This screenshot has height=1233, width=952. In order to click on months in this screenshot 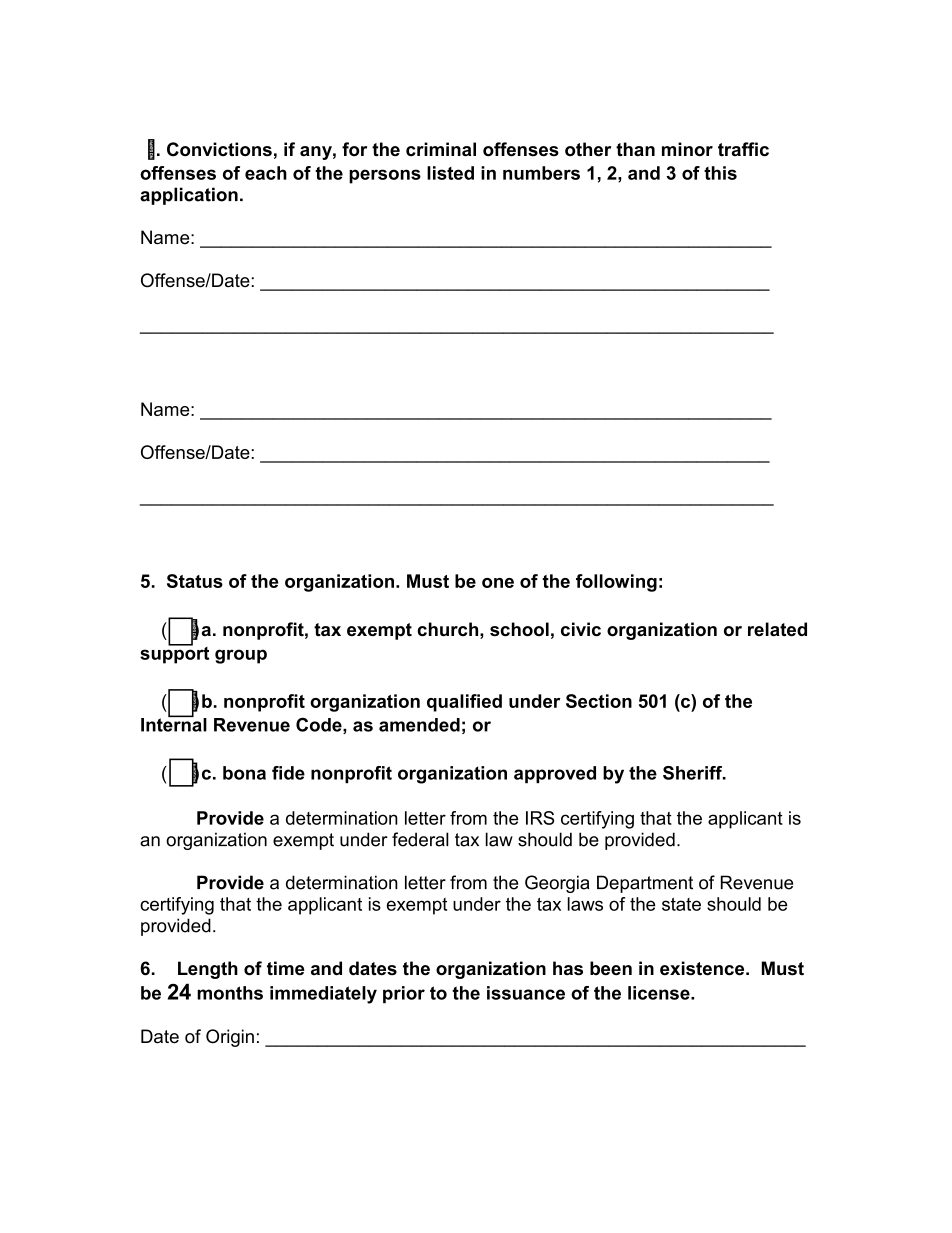, I will do `click(230, 993)`.
